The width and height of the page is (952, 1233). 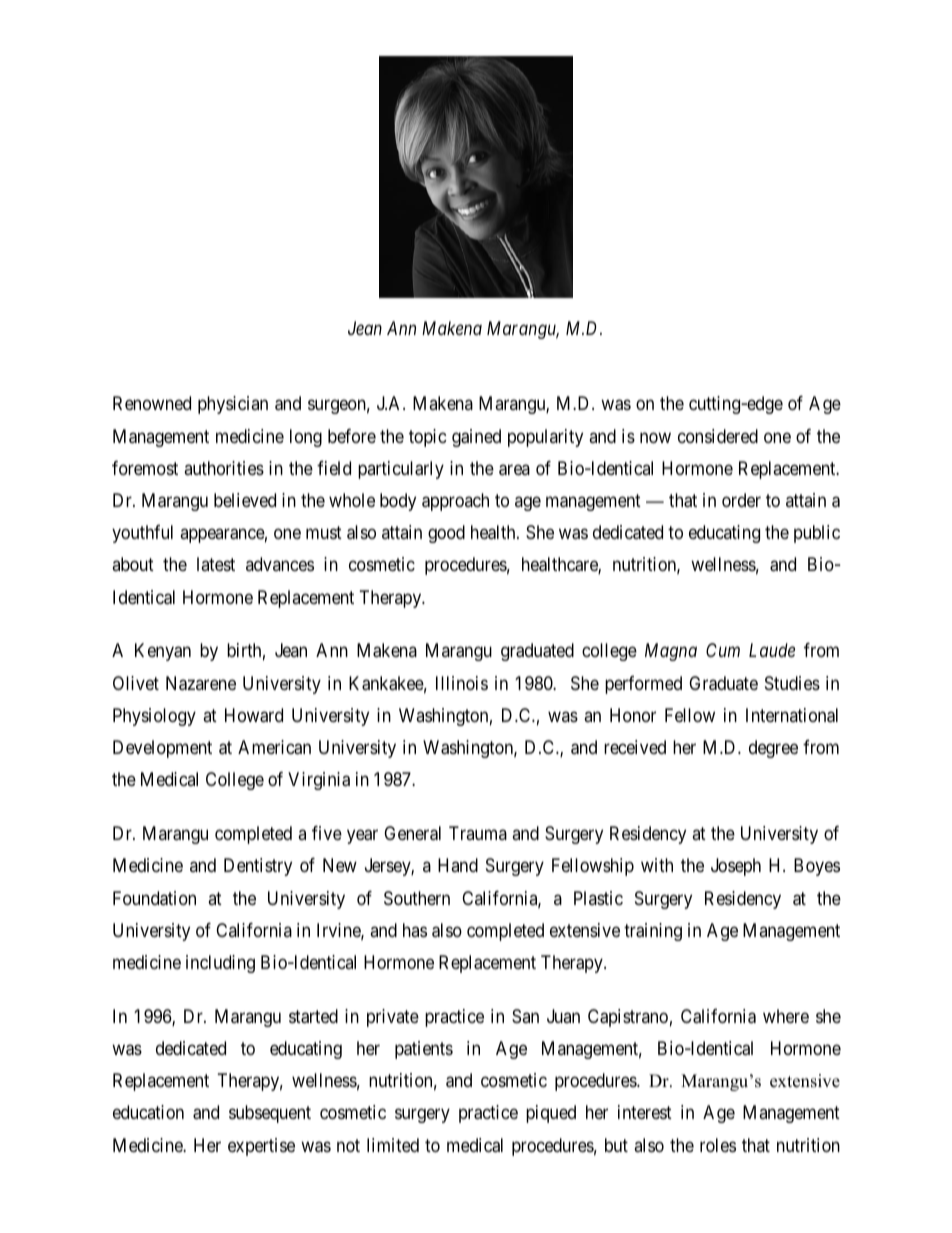 What do you see at coordinates (817, 534) in the page?
I see `public` at bounding box center [817, 534].
